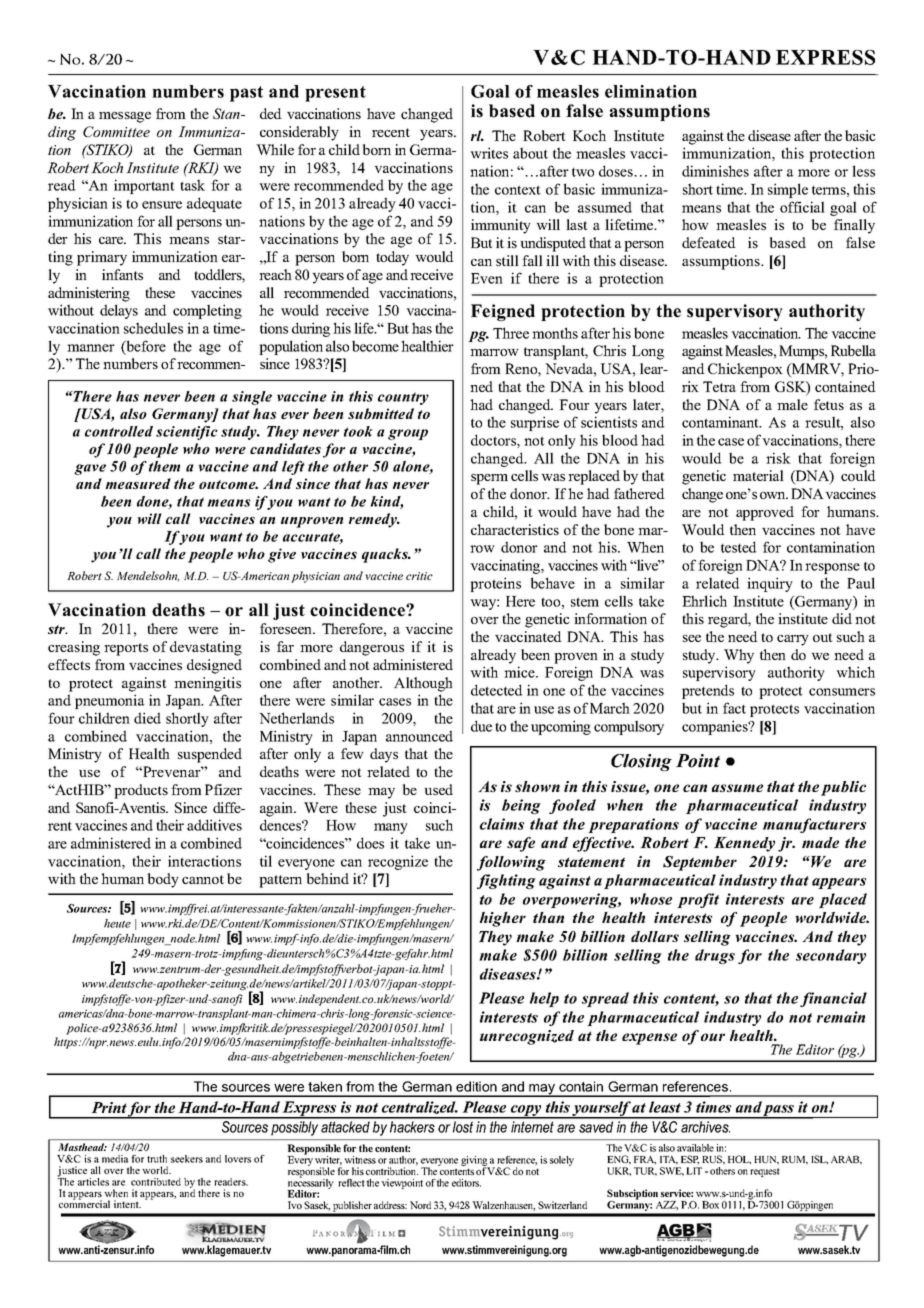  Describe the element at coordinates (793, 640) in the image. I see `carry` at that location.
